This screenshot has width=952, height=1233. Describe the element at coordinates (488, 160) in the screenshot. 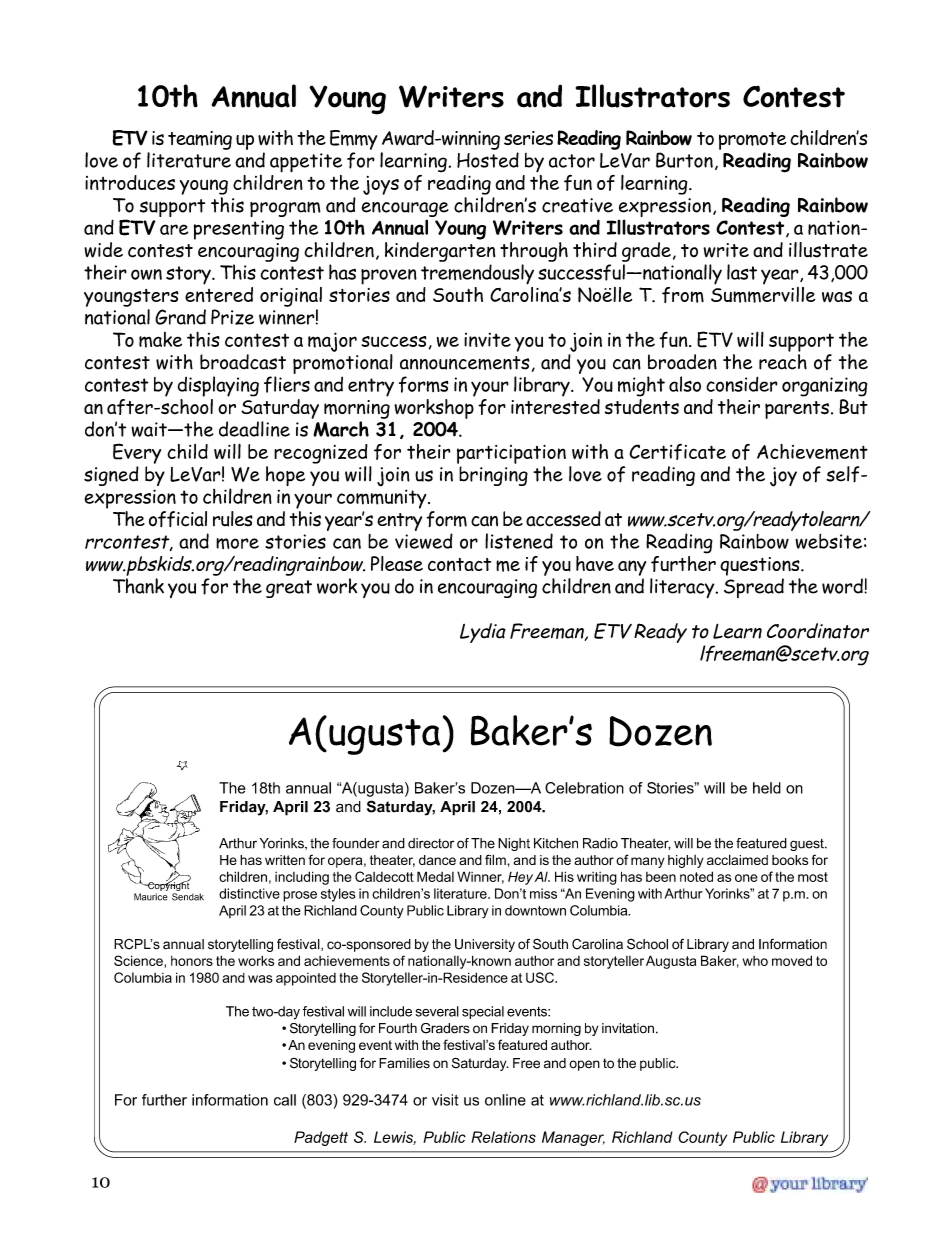

I see `Hosted` at that location.
